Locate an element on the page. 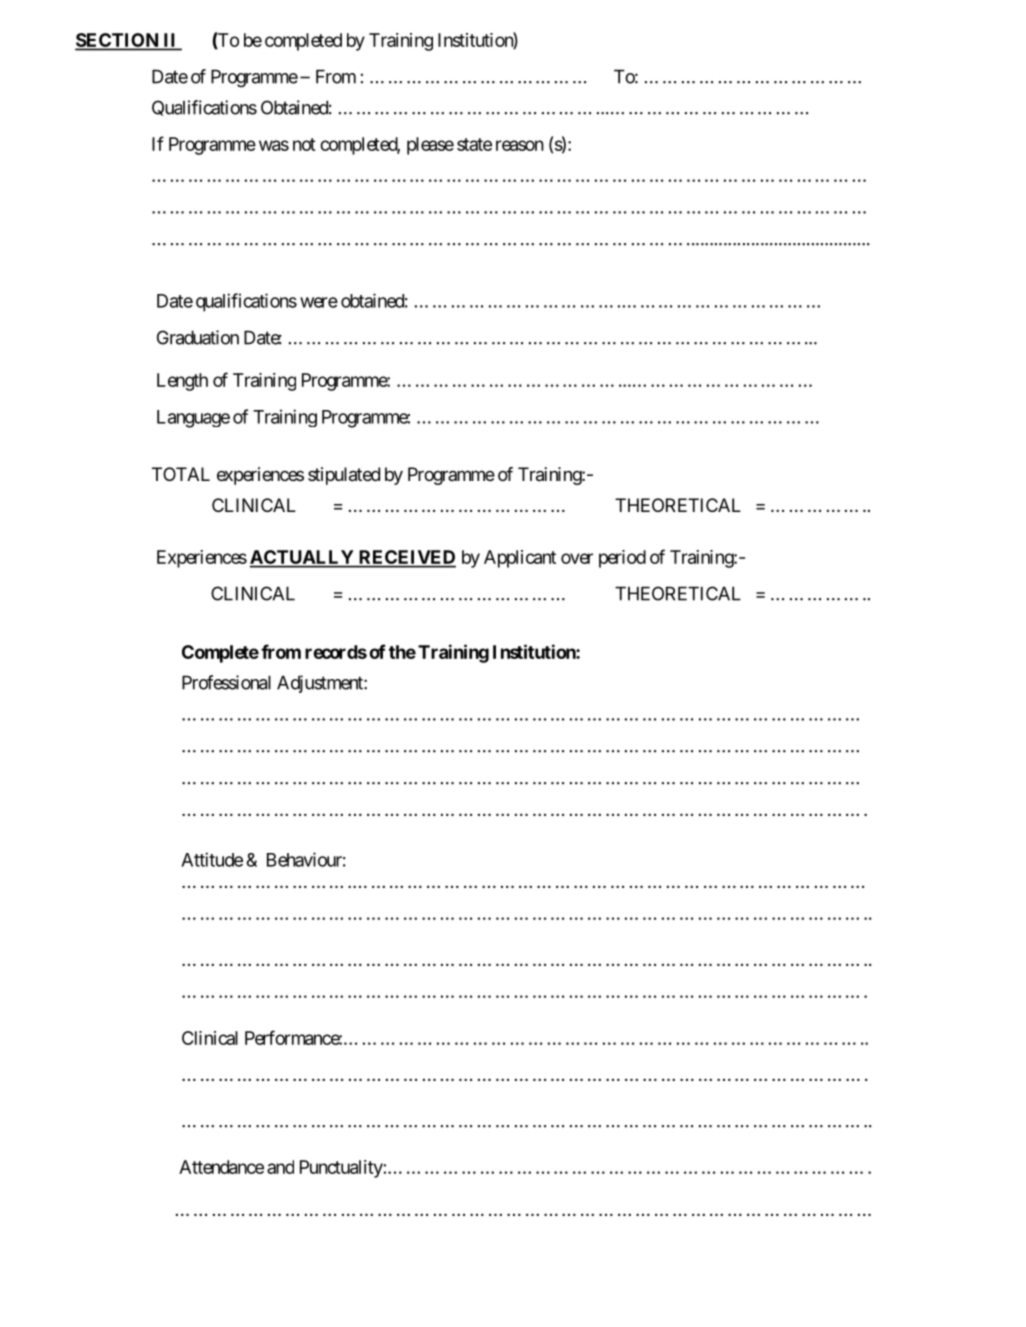 The image size is (1026, 1327). reason is located at coordinates (520, 145).
